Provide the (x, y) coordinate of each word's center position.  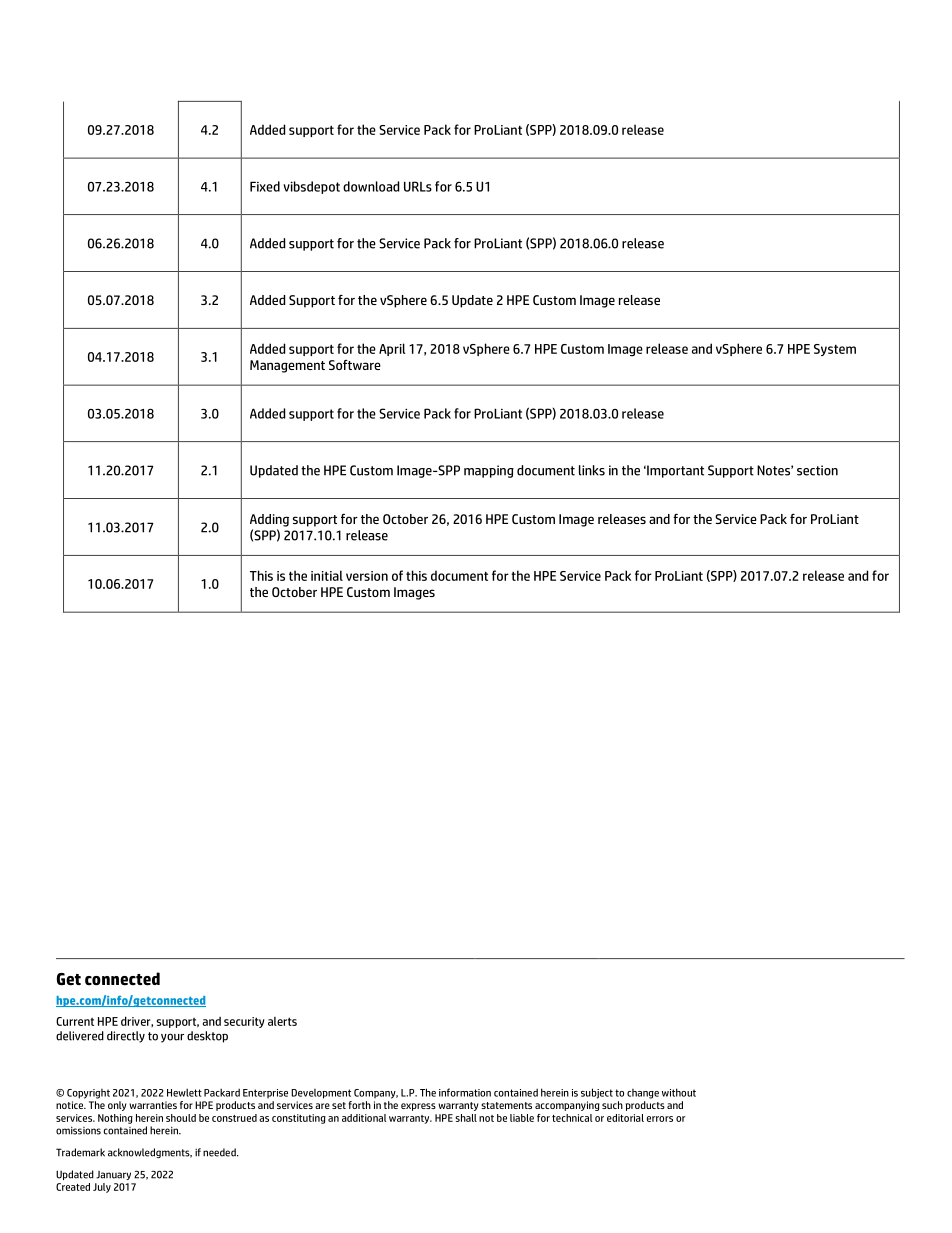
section (817, 470)
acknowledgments (150, 1153)
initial (327, 575)
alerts (282, 1021)
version (367, 576)
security (244, 1022)
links (592, 470)
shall (466, 1118)
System (835, 350)
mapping (489, 471)
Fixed (265, 186)
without (679, 1092)
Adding (269, 520)
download (371, 186)
